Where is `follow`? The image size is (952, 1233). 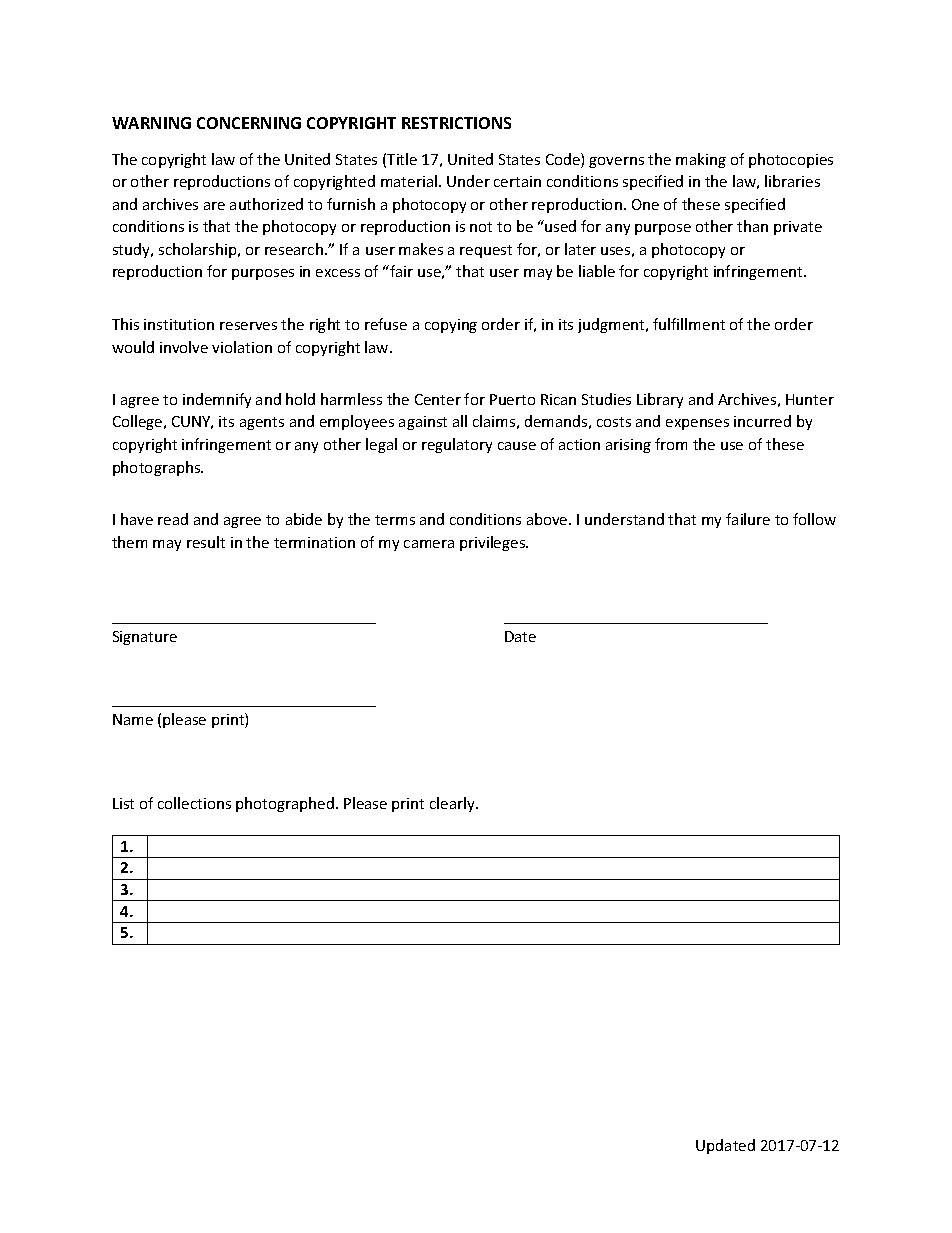 follow is located at coordinates (814, 519).
